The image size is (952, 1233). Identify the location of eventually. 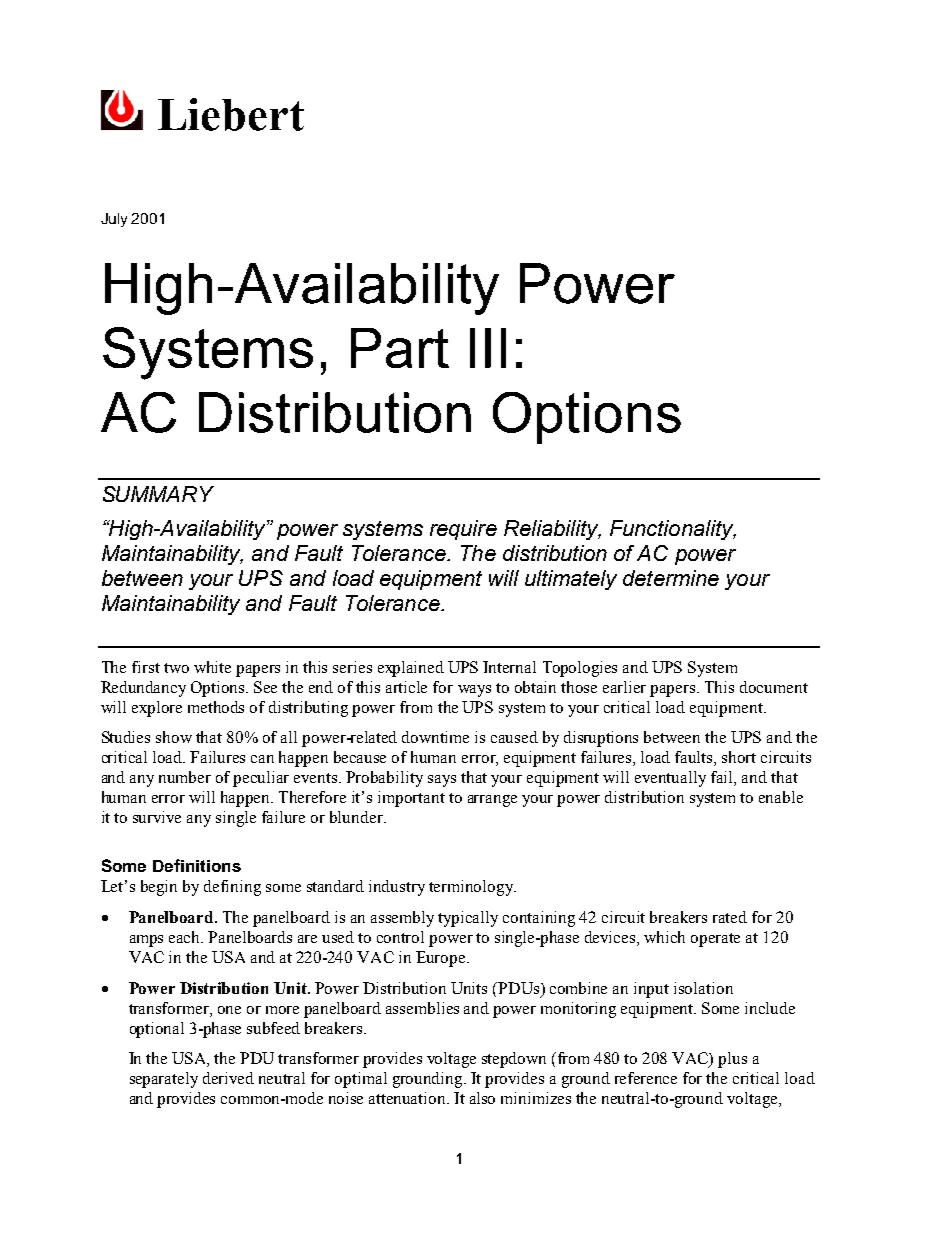
(670, 779).
